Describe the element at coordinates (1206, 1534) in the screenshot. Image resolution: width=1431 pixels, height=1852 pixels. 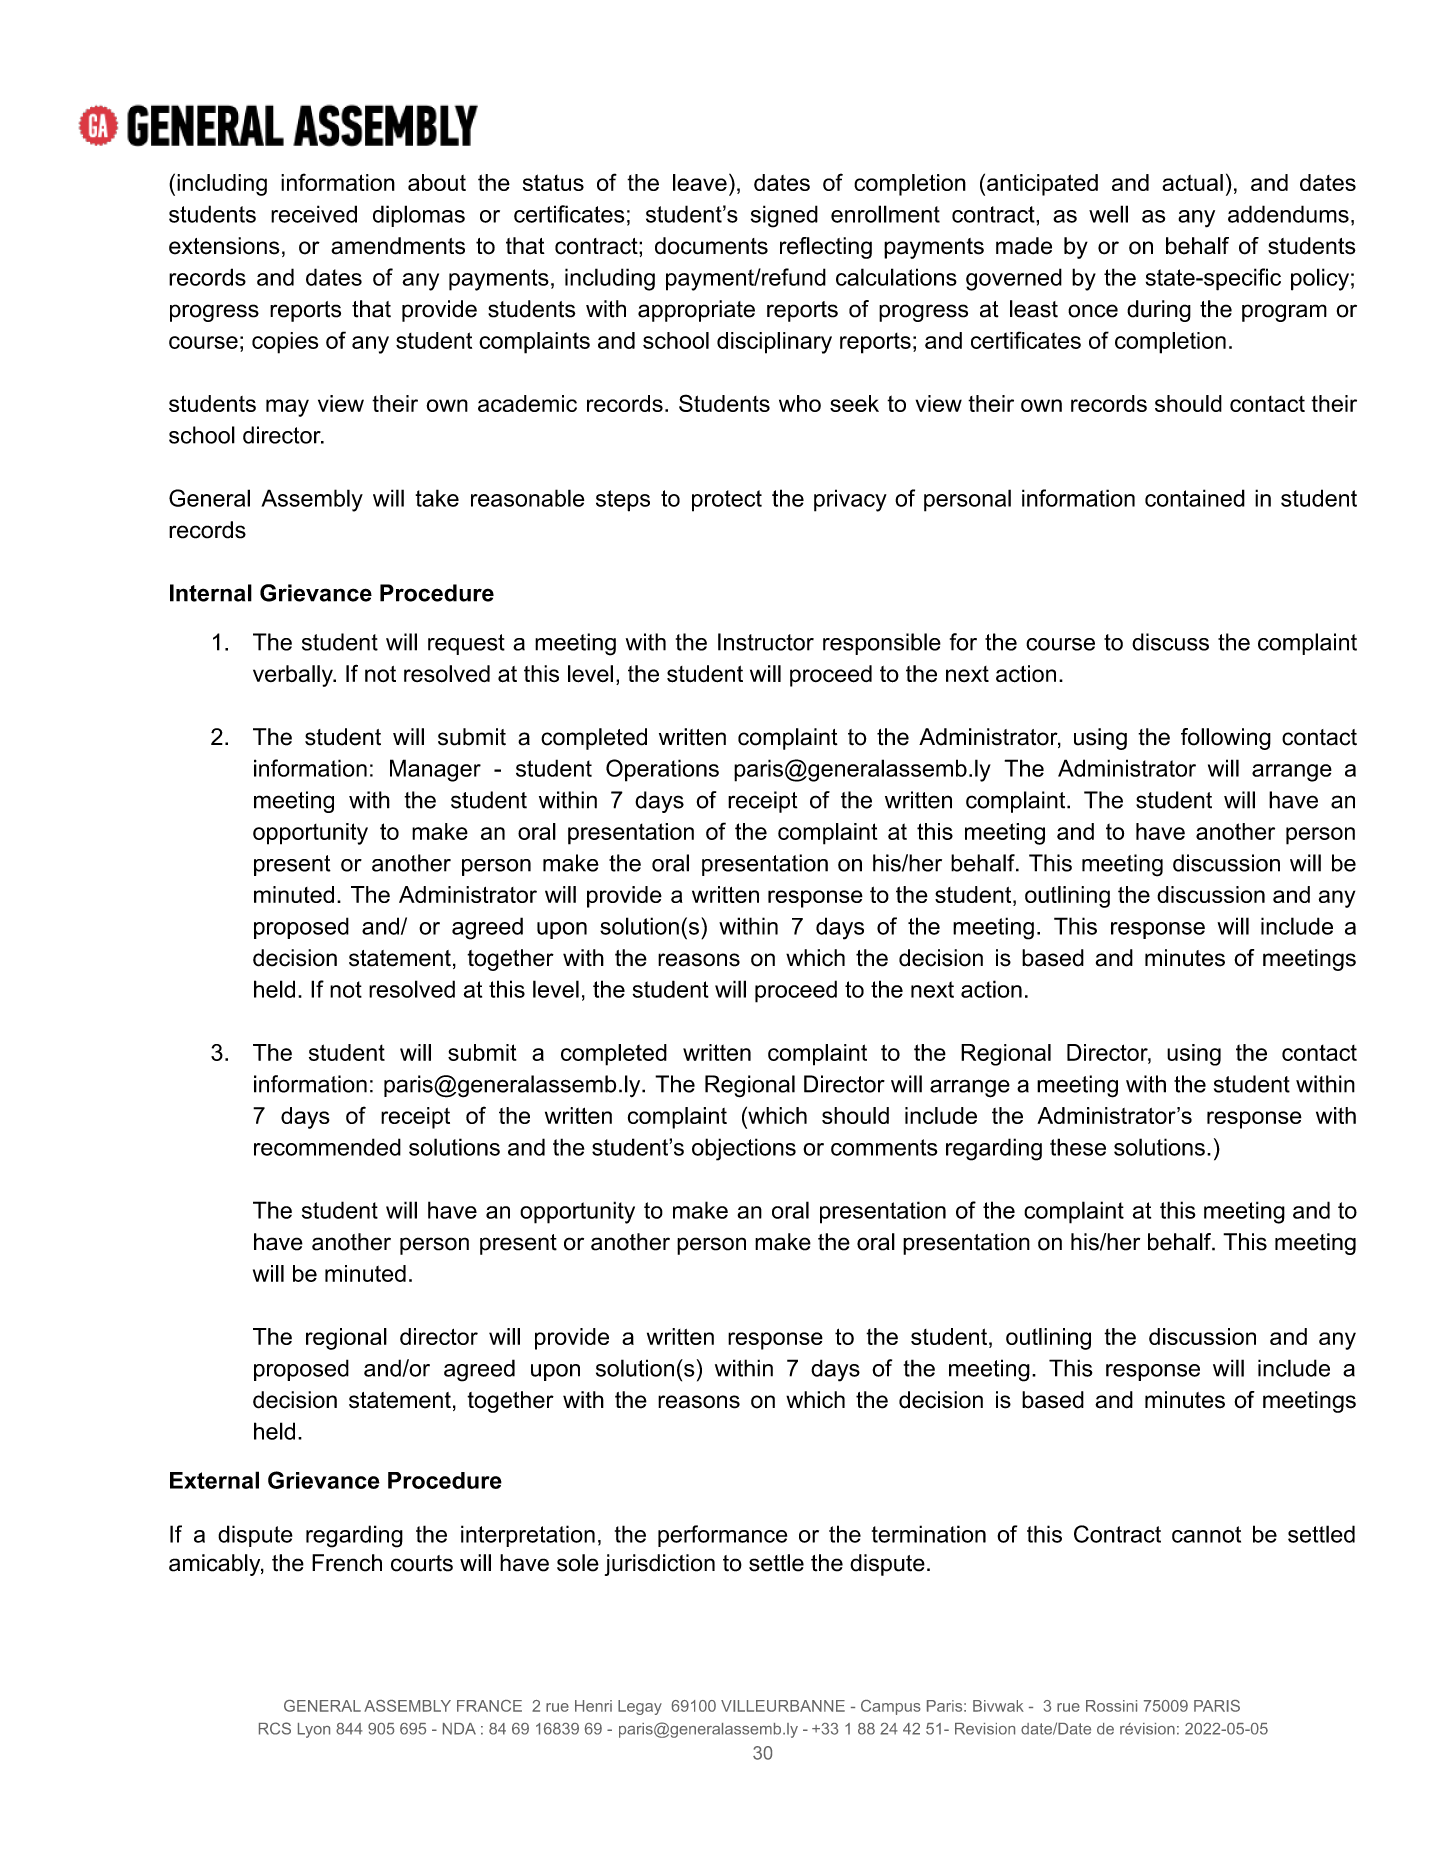
I see `cannot` at that location.
